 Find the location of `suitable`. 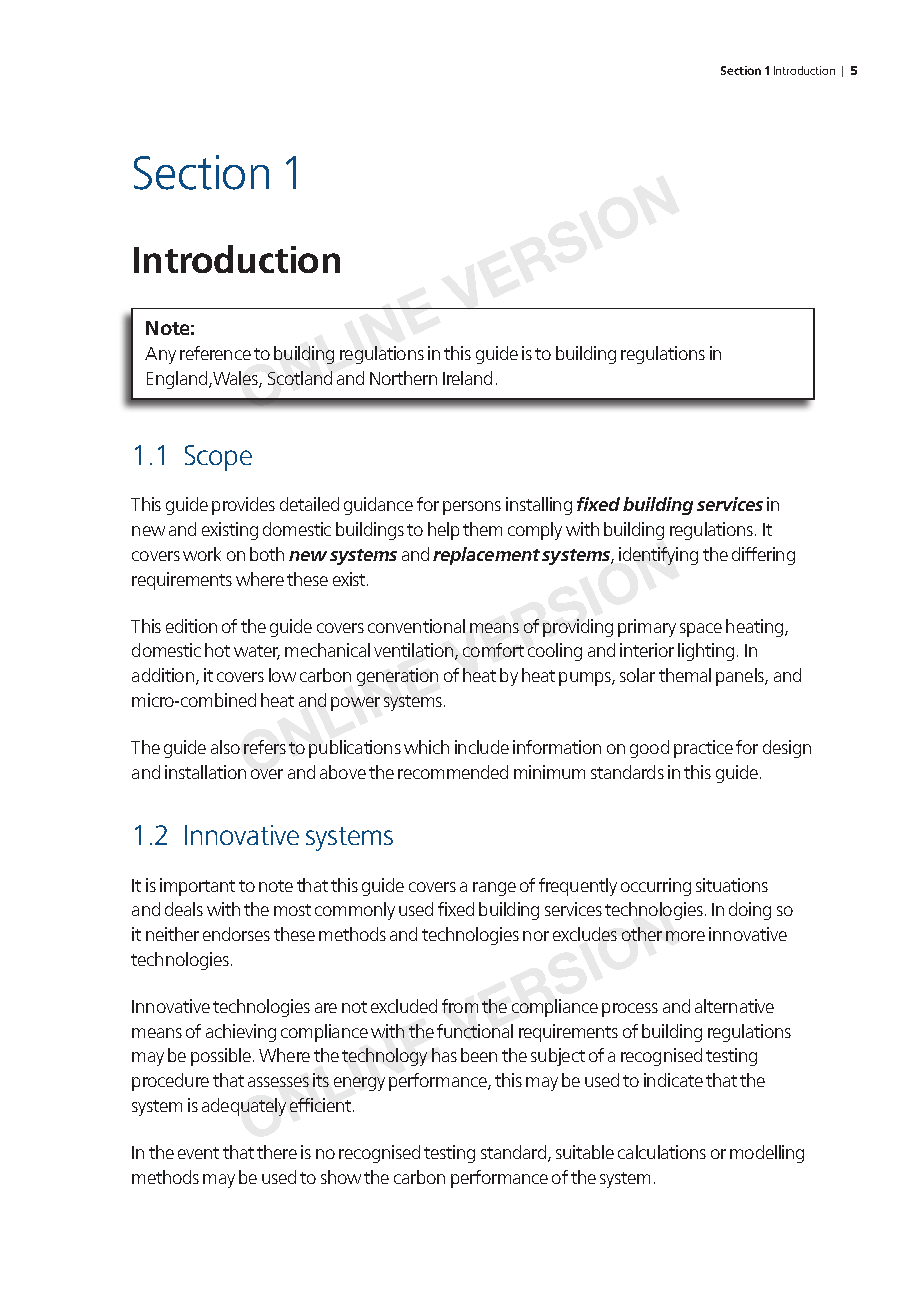

suitable is located at coordinates (585, 1152).
